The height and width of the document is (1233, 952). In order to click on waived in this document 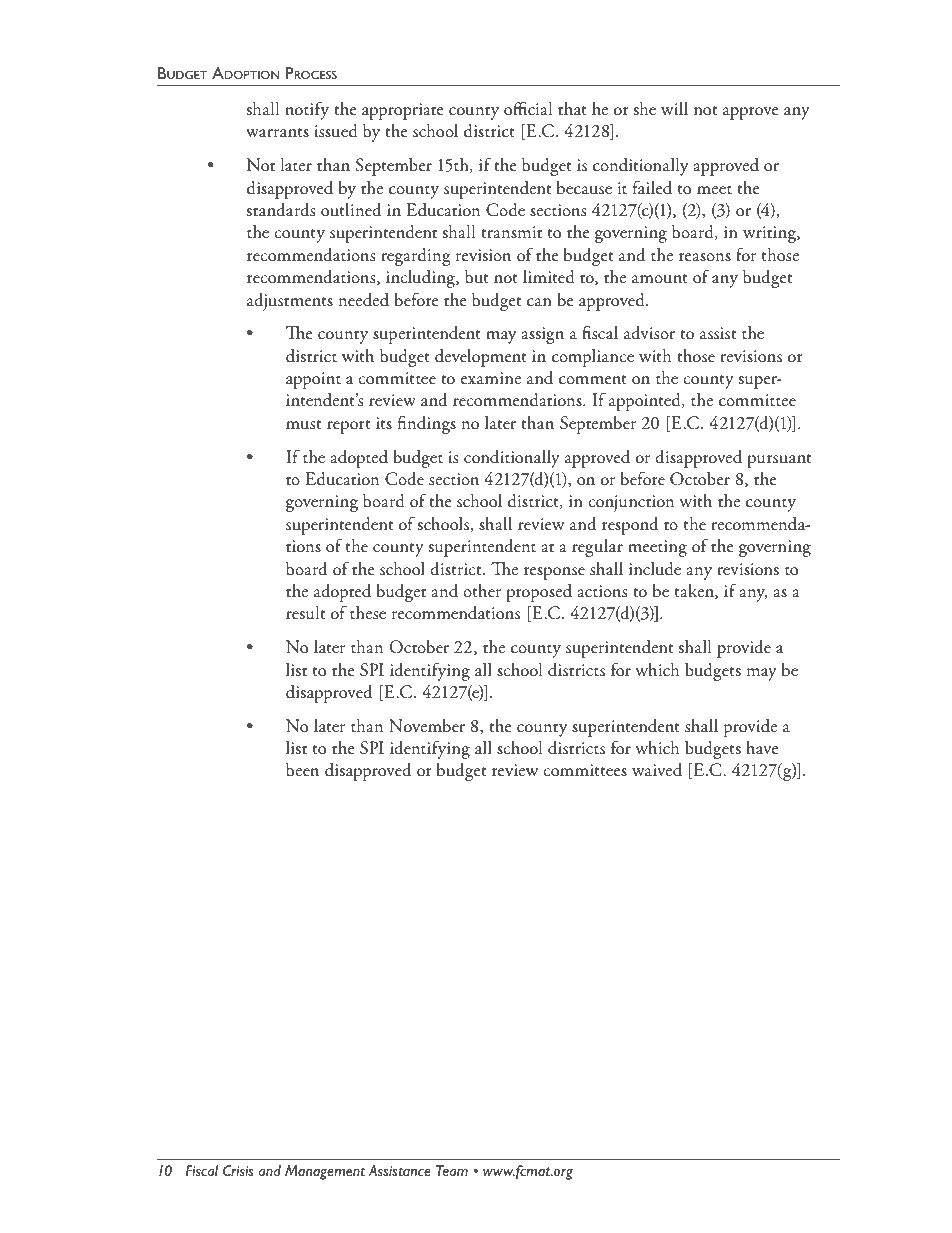, I will do `click(657, 770)`.
